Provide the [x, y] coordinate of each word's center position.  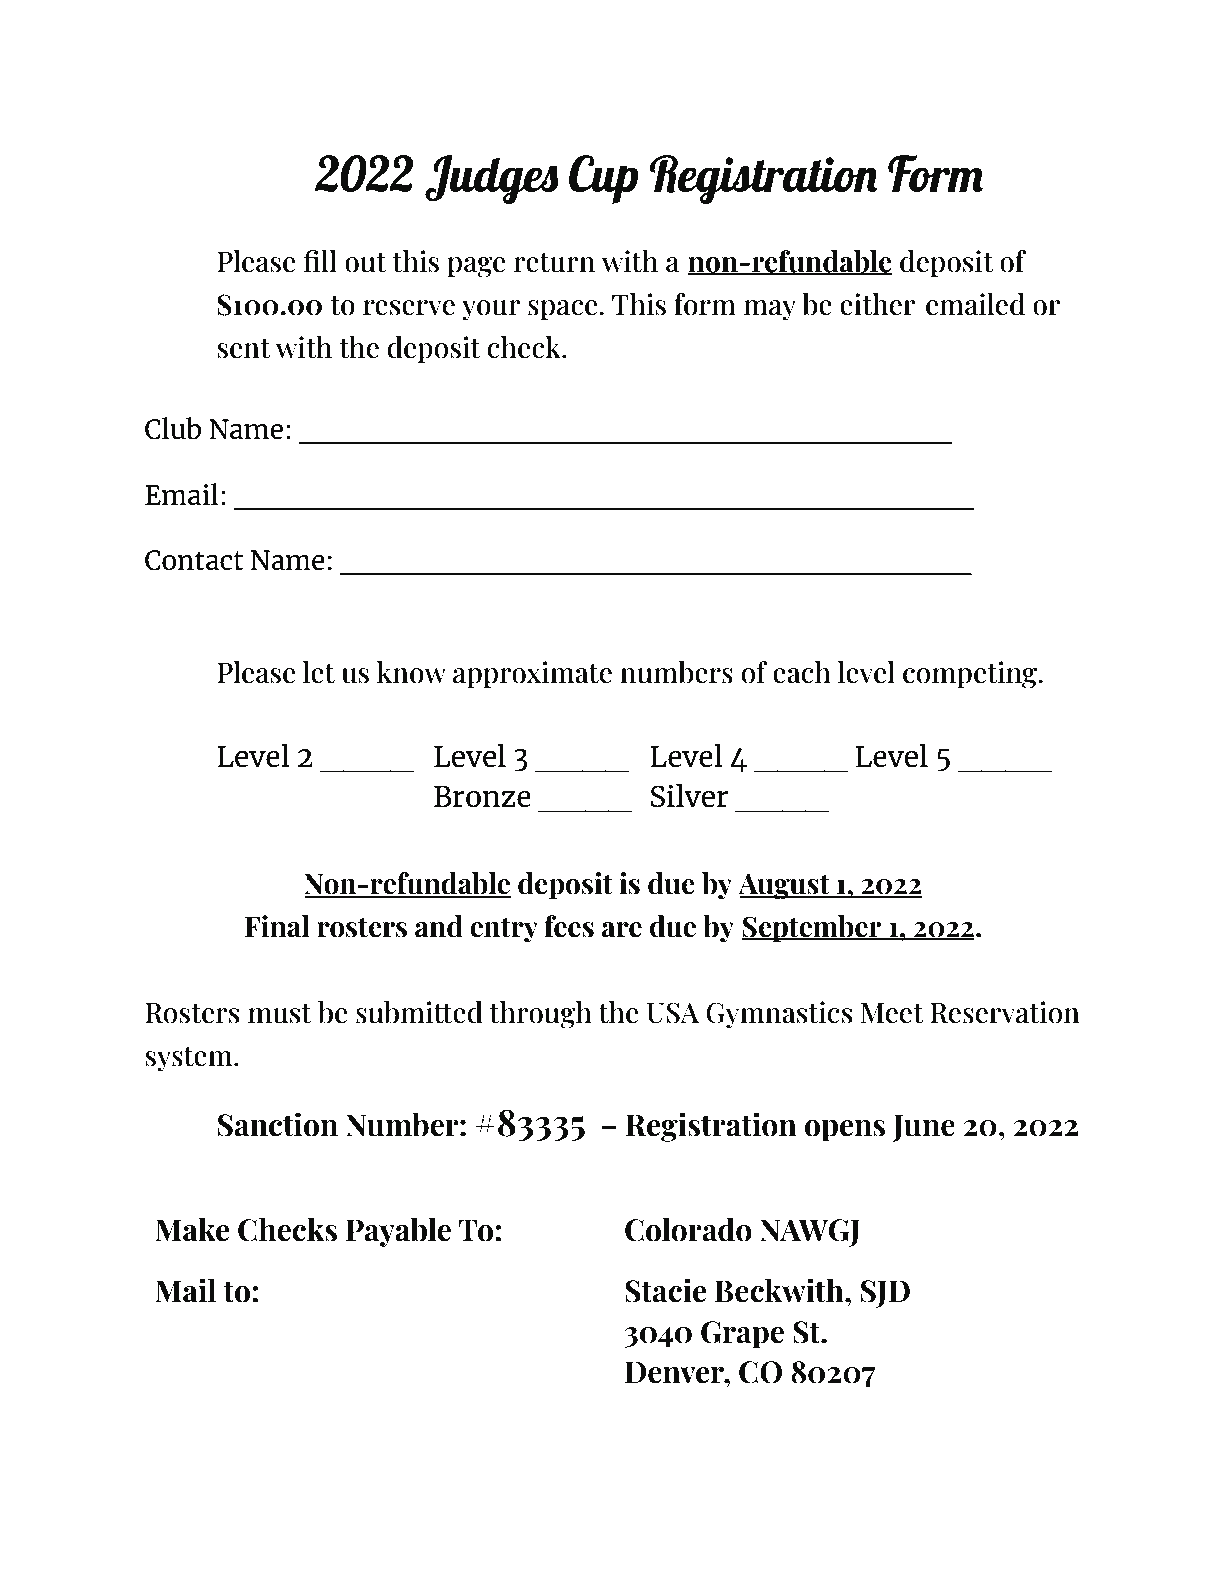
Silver [690, 795]
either [877, 304]
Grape [742, 1335]
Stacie [666, 1290]
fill [320, 261]
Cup [603, 179]
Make [192, 1229]
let [319, 672]
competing [971, 675]
